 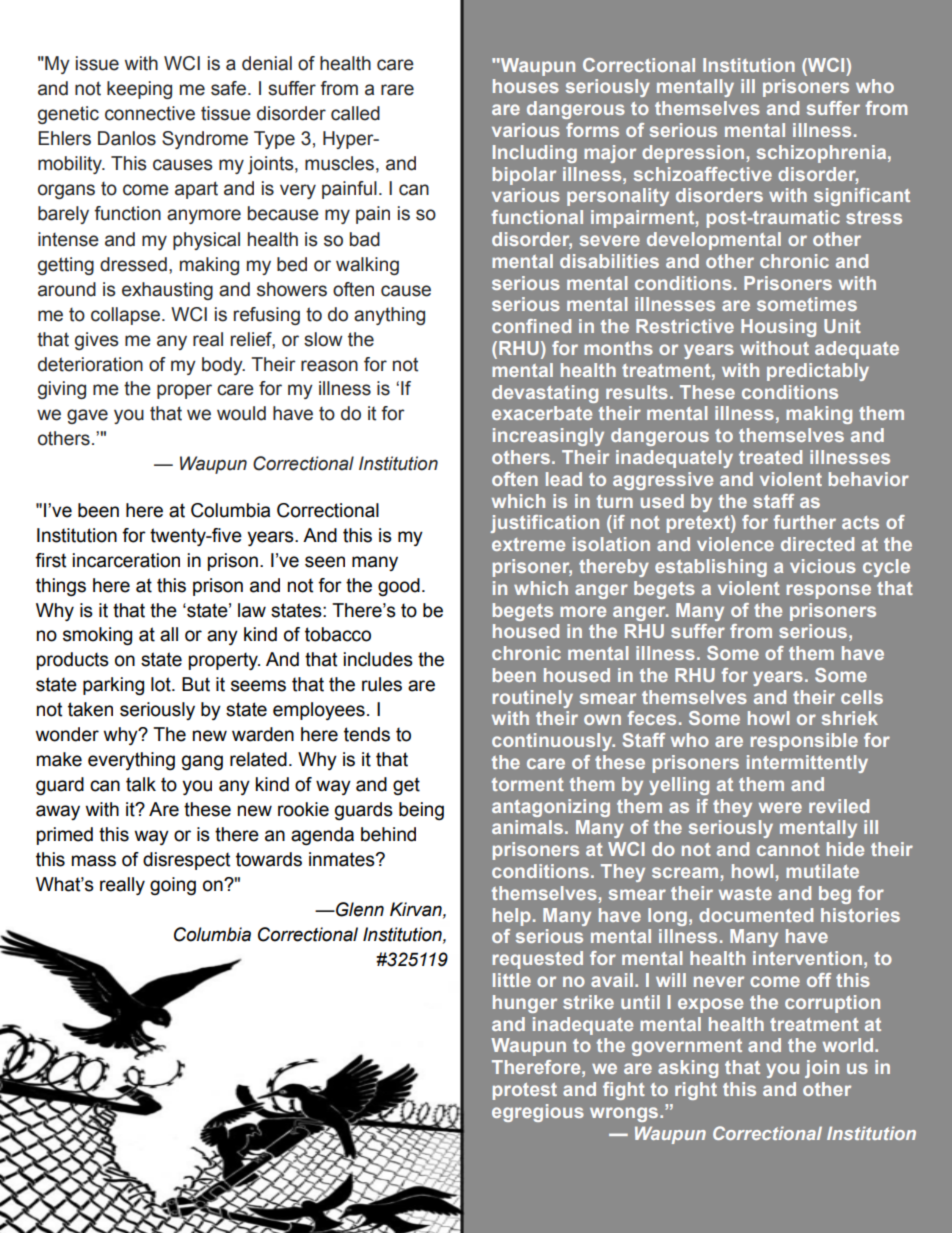 I want to click on depression, so click(x=693, y=154).
